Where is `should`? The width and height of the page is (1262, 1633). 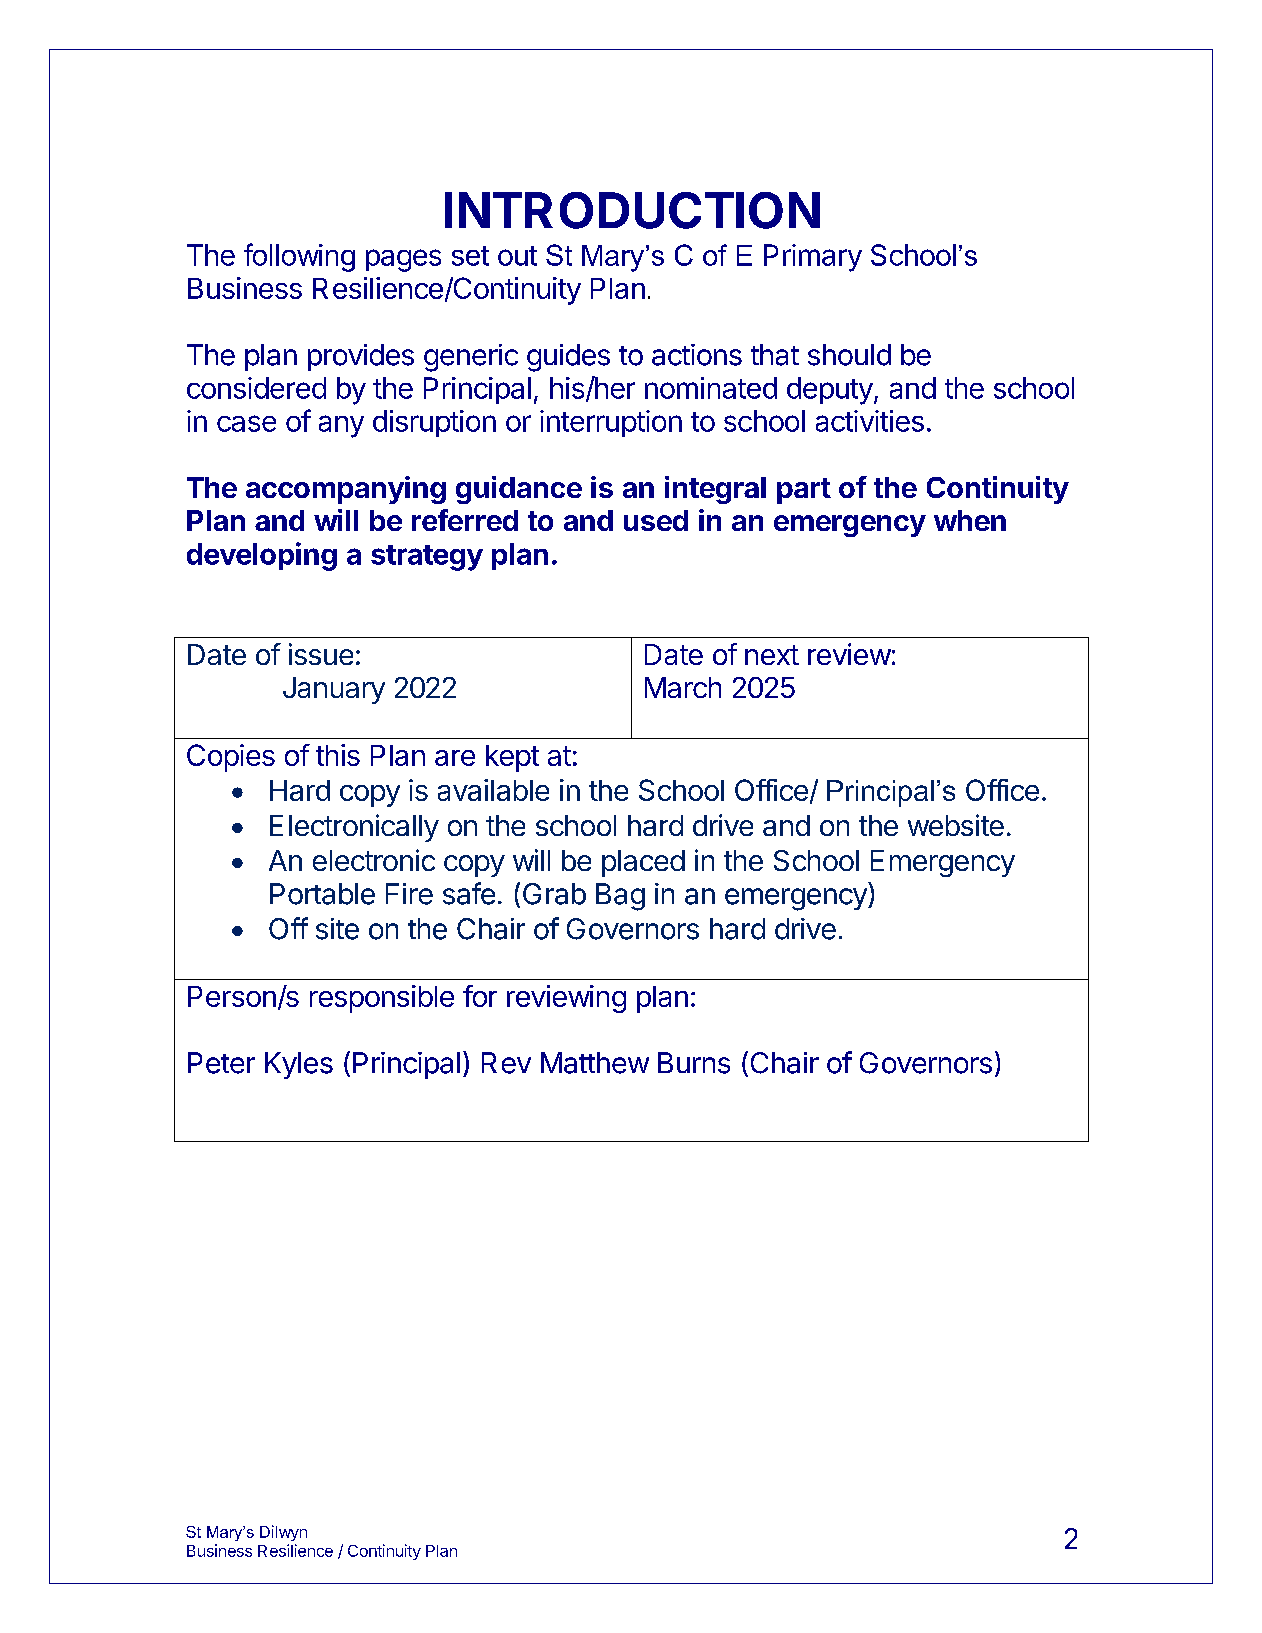 should is located at coordinates (849, 355).
